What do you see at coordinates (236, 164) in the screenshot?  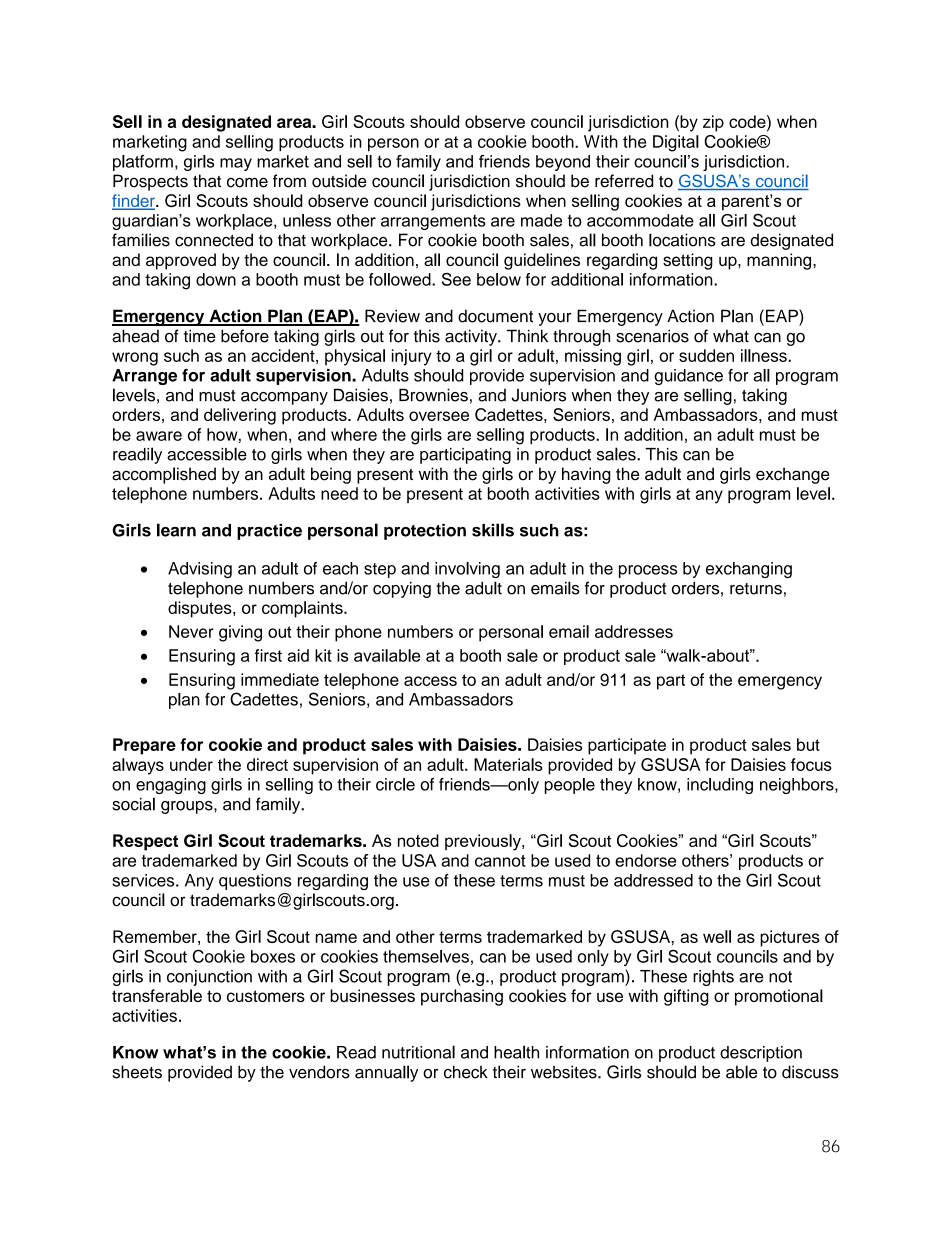 I see `may` at bounding box center [236, 164].
